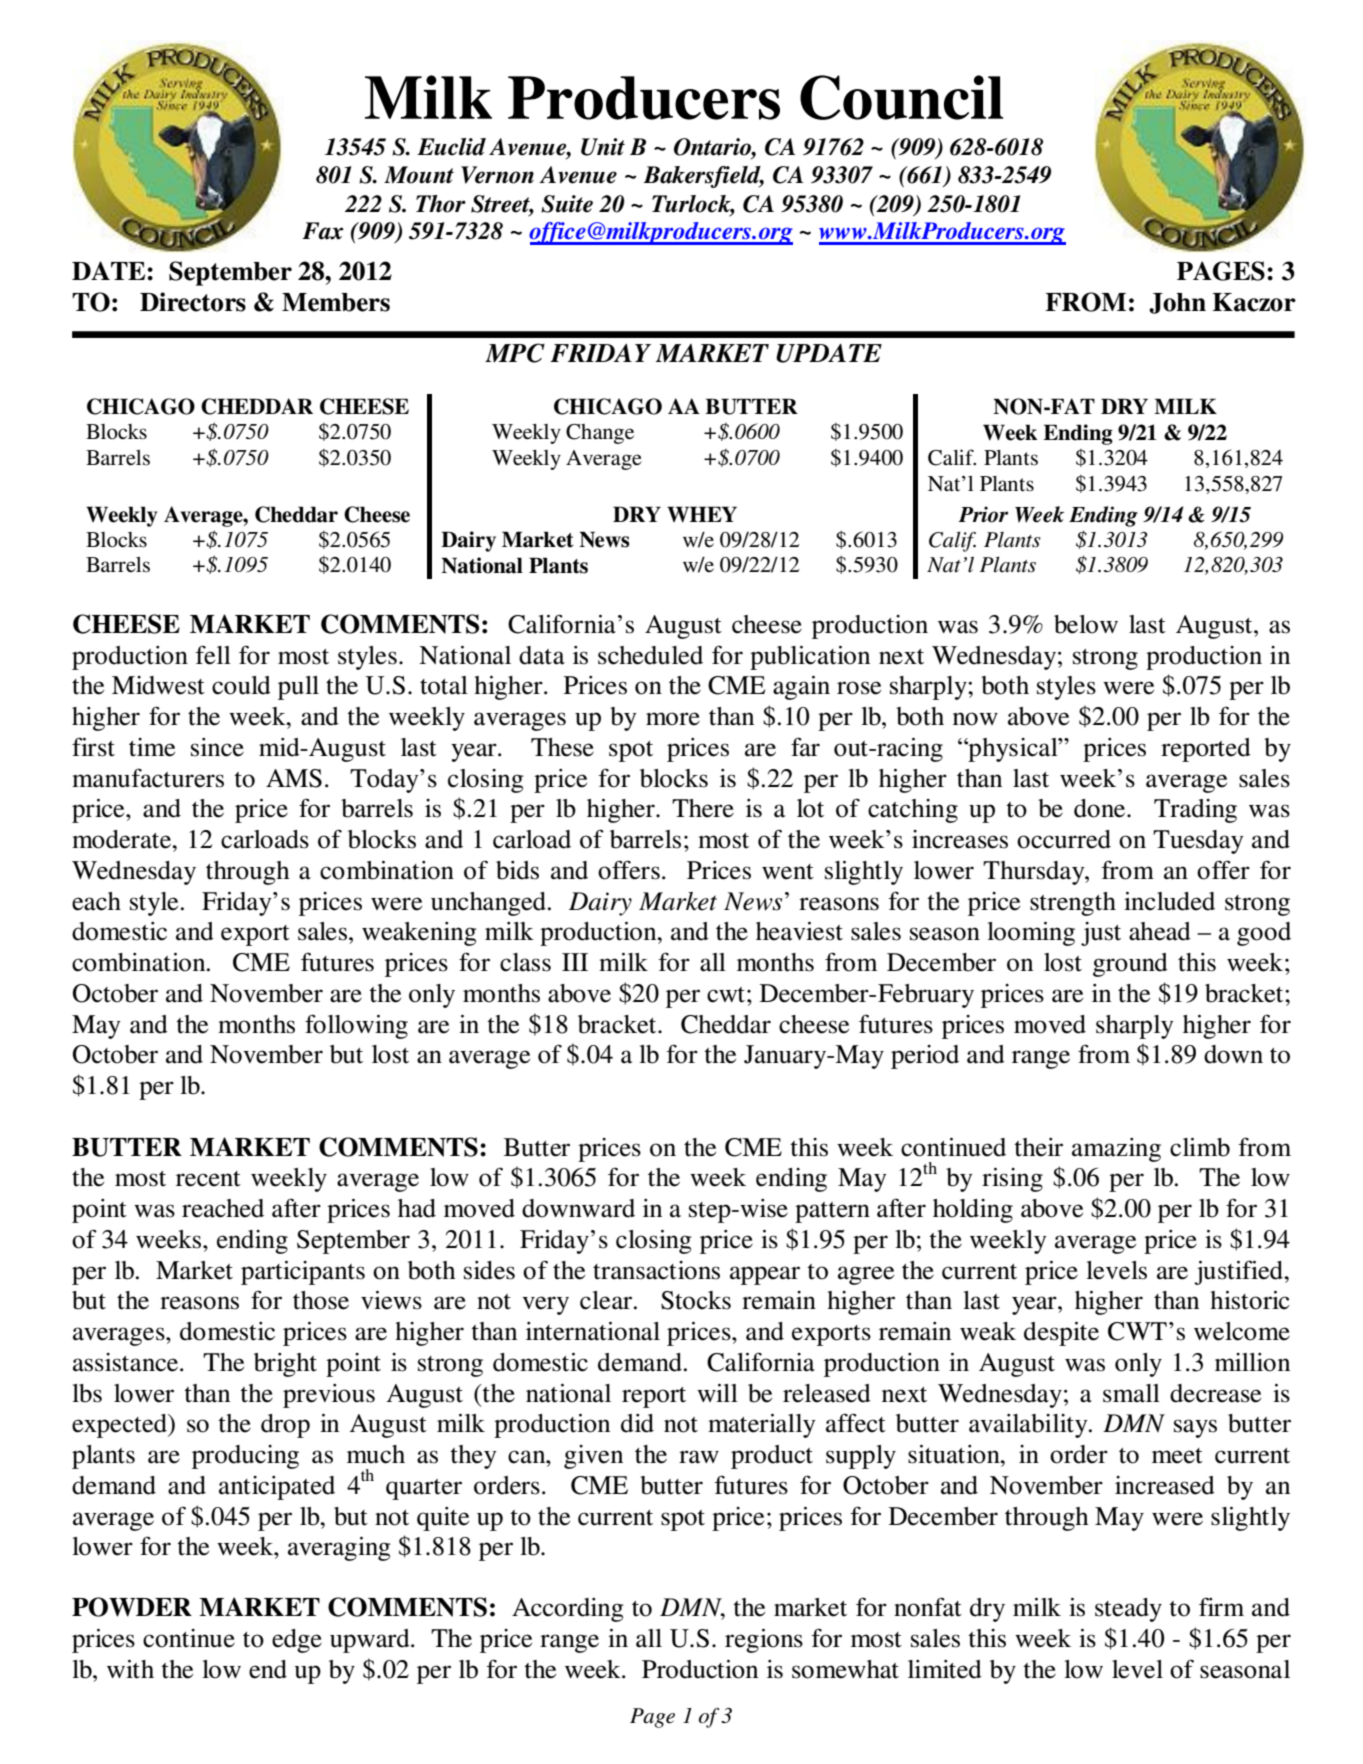 This screenshot has width=1363, height=1764. Describe the element at coordinates (213, 655) in the screenshot. I see `fell` at that location.
